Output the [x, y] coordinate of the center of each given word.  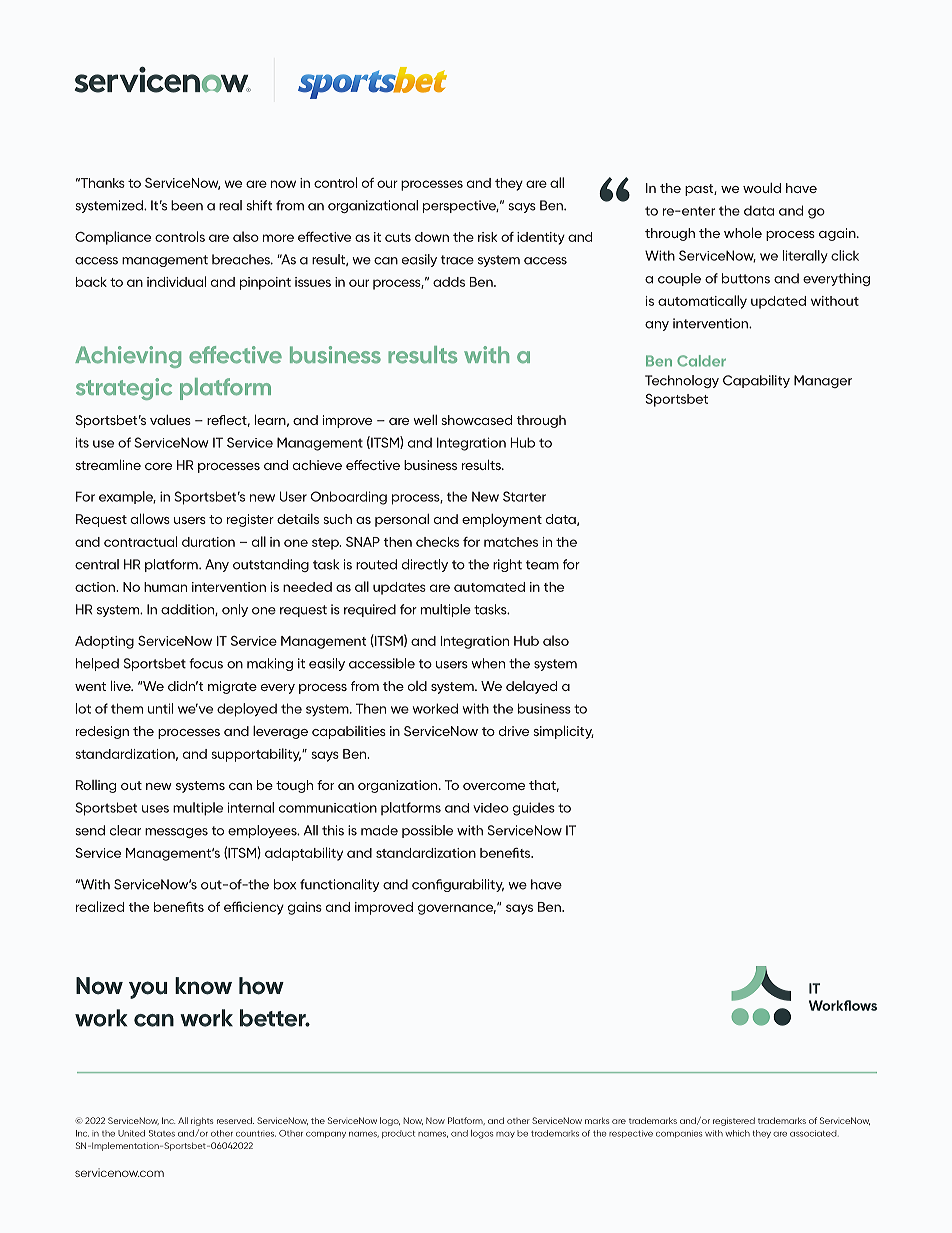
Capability [756, 381]
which [737, 1133]
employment [502, 520]
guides [534, 809]
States [162, 1133]
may [505, 1135]
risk [487, 237]
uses [155, 809]
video [491, 808]
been [187, 205]
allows [150, 518]
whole [743, 232]
